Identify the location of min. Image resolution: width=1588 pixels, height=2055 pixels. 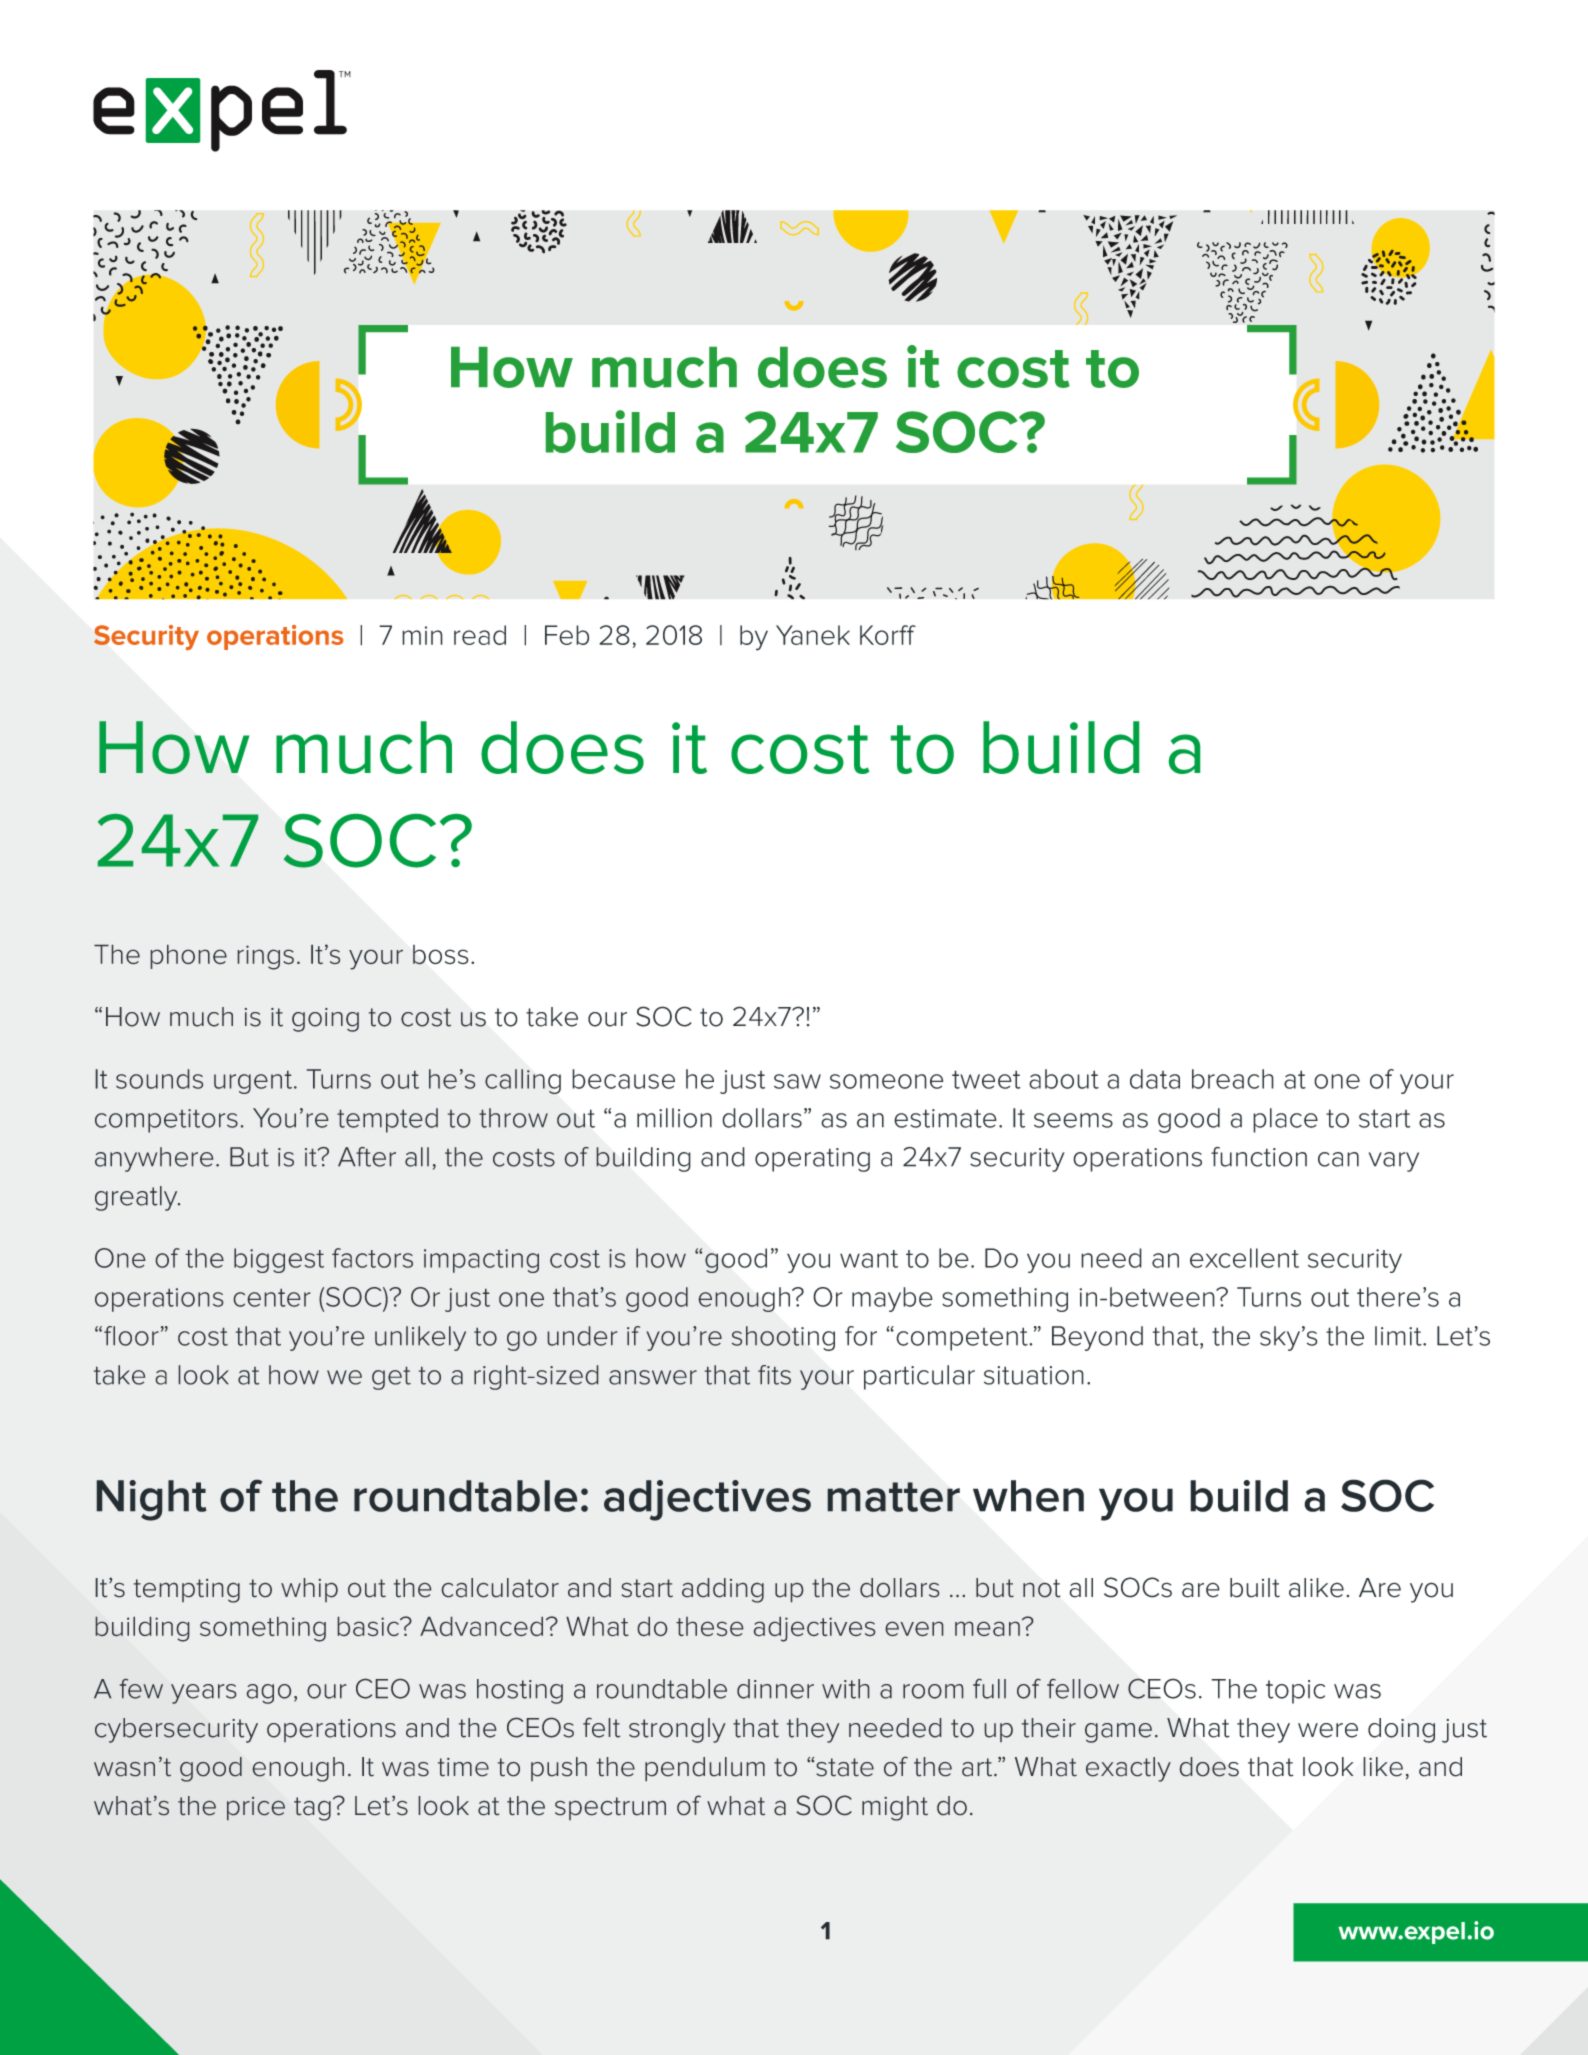
(422, 635).
